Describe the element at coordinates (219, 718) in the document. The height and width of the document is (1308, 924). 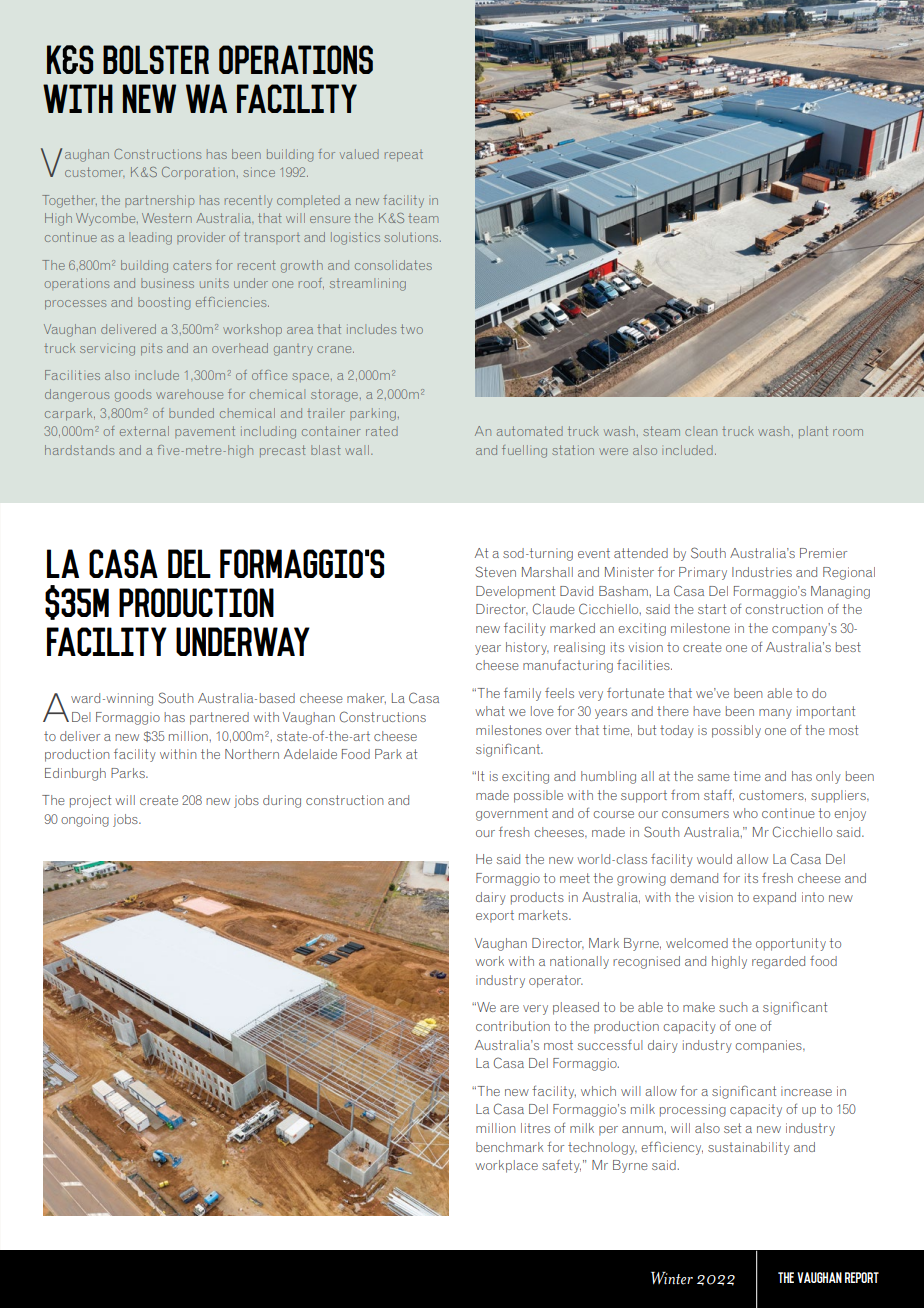
I see `partnered` at that location.
